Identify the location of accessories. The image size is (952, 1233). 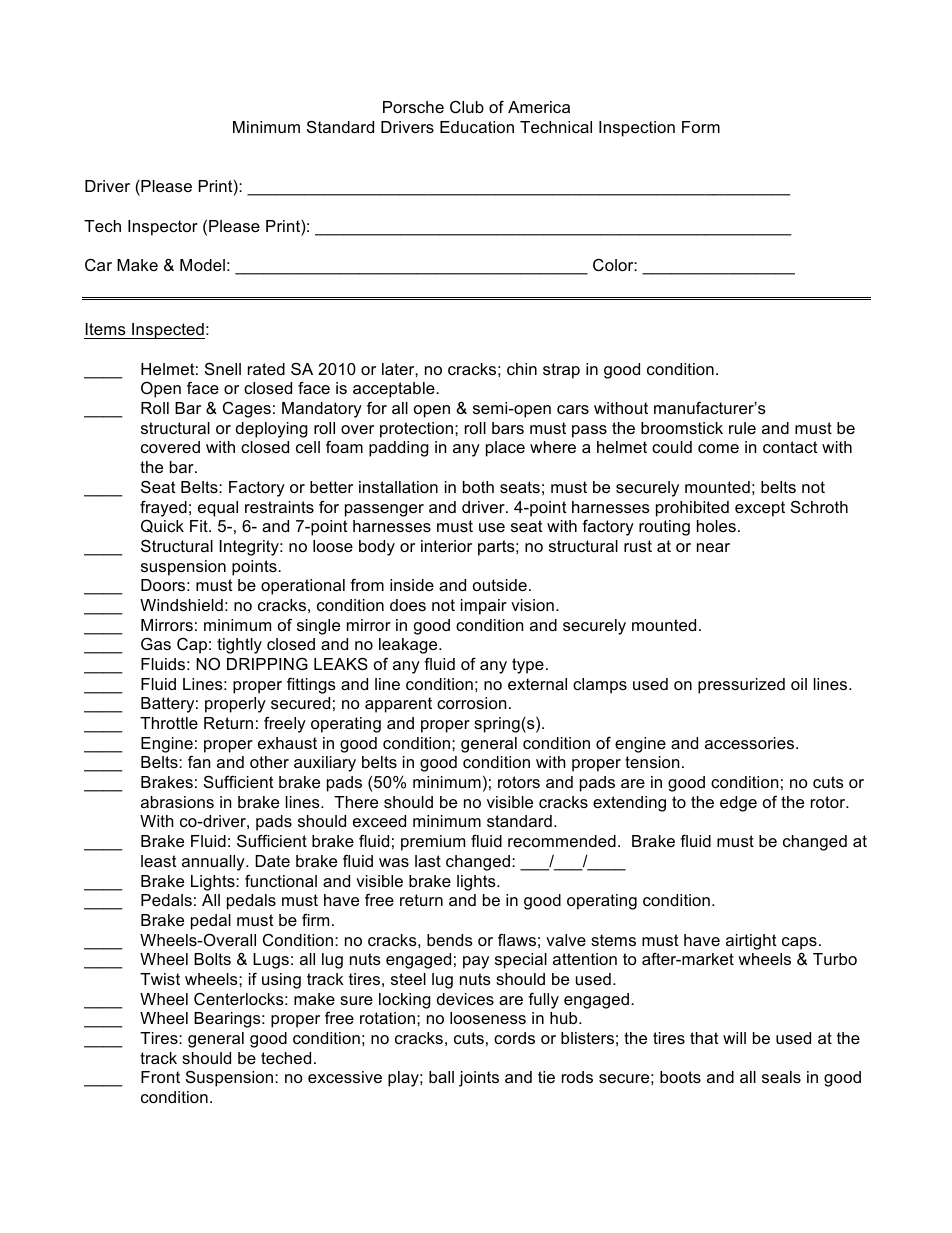
(751, 743).
